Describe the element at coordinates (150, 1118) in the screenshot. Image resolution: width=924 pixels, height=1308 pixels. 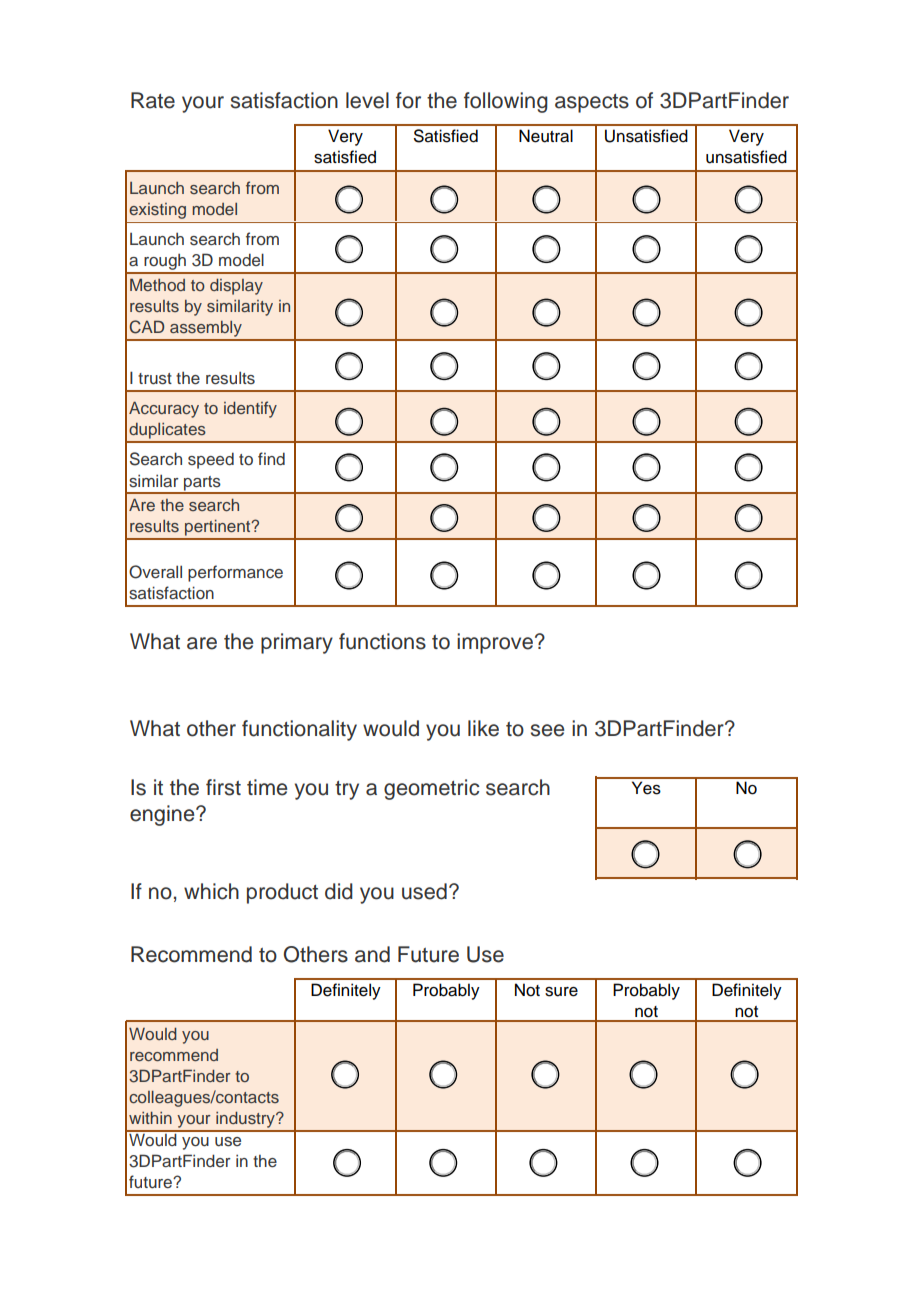
I see `within` at that location.
